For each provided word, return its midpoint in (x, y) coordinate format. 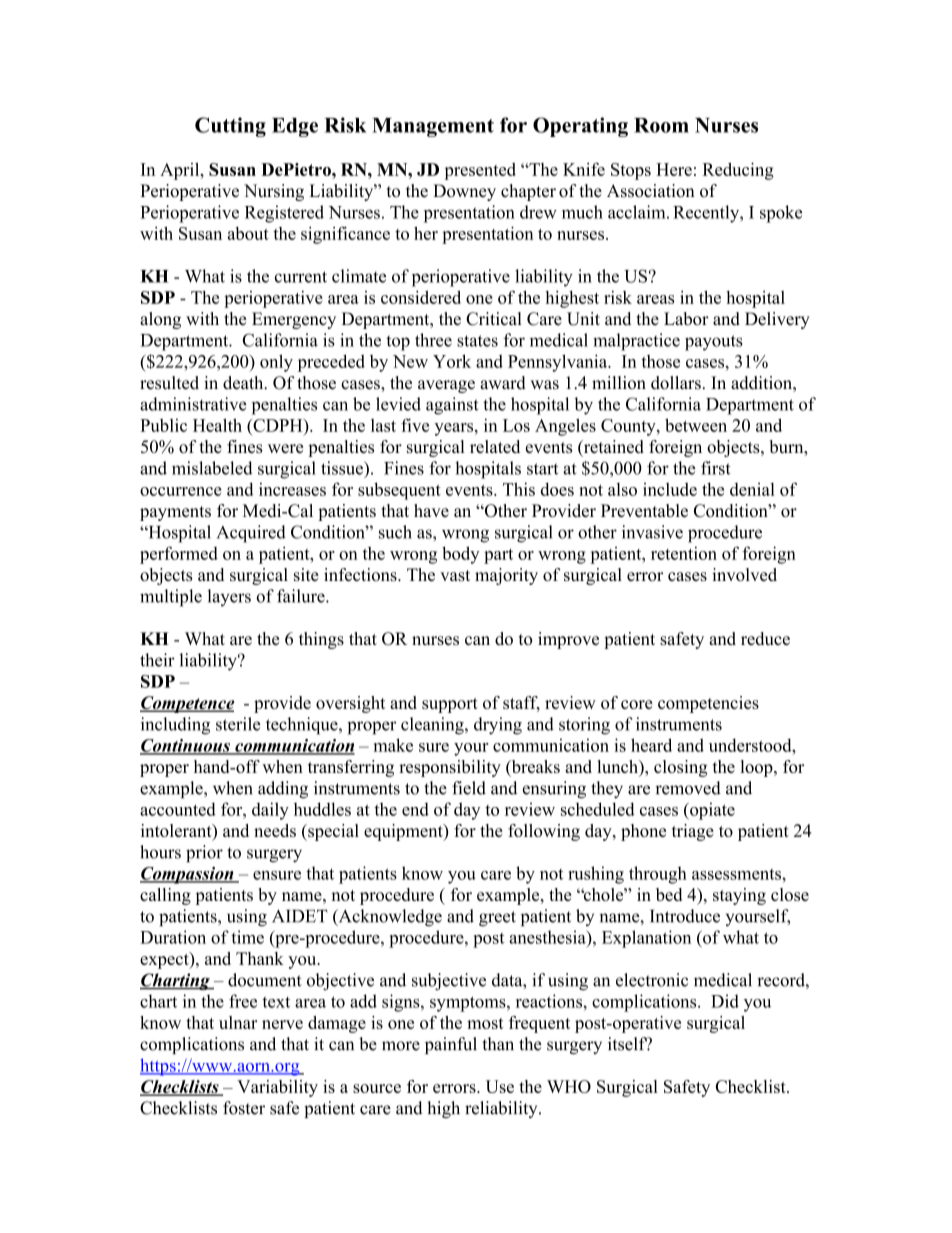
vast (455, 575)
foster (244, 1108)
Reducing (738, 171)
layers (229, 598)
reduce (765, 638)
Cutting (230, 127)
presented (480, 171)
